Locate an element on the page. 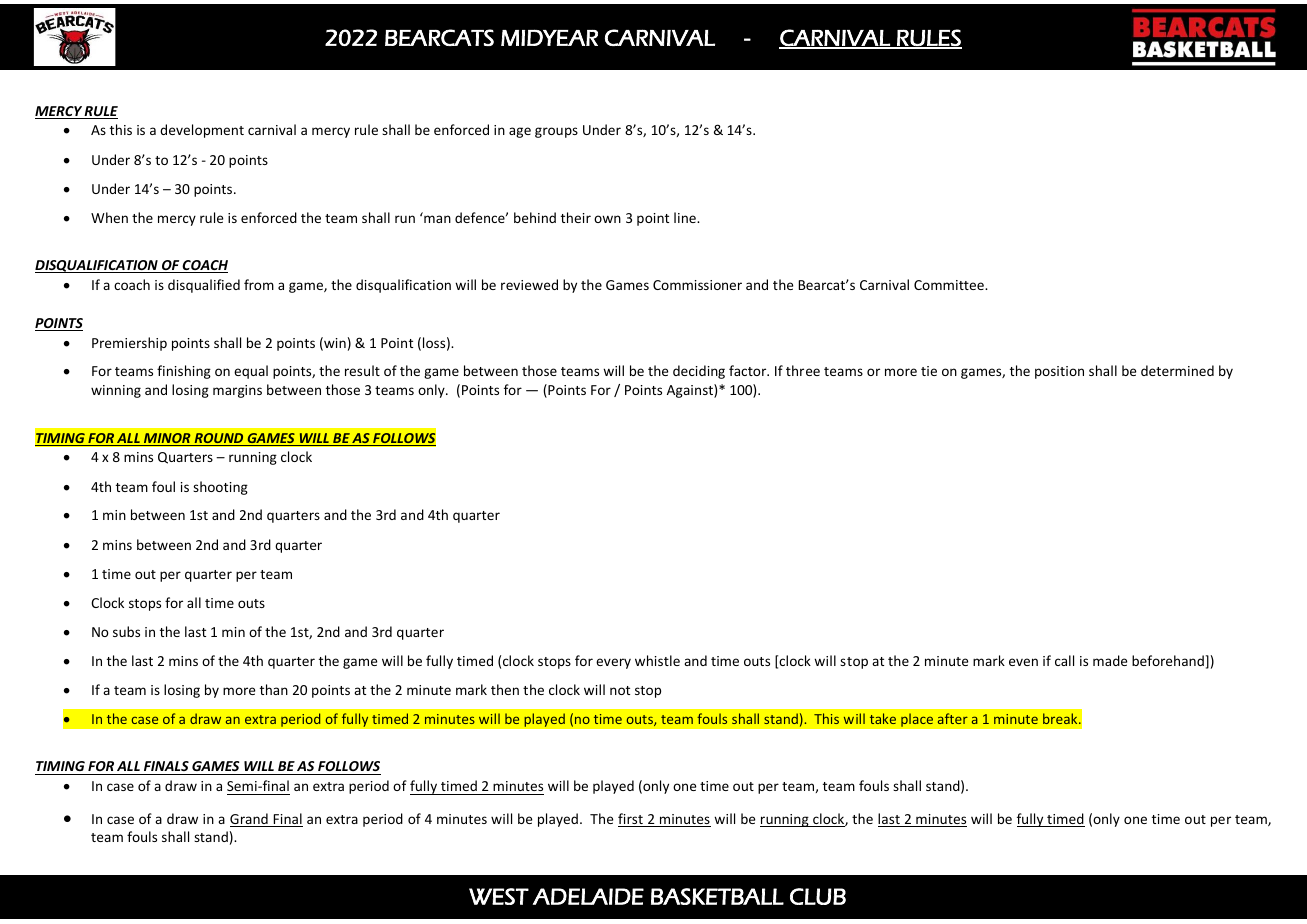 The height and width of the document is (924, 1307). Grand is located at coordinates (250, 820).
